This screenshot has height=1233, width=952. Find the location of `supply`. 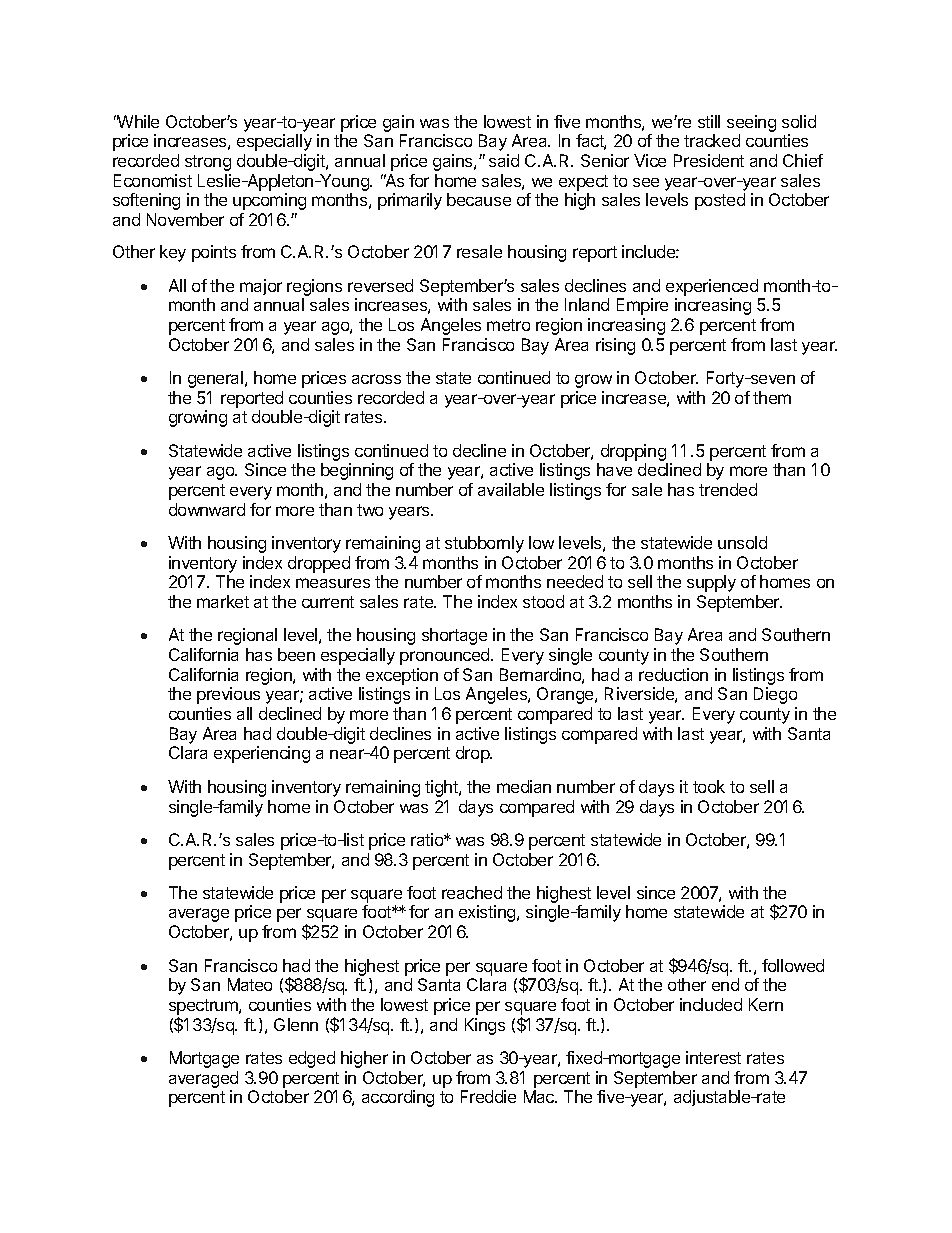

supply is located at coordinates (711, 583).
